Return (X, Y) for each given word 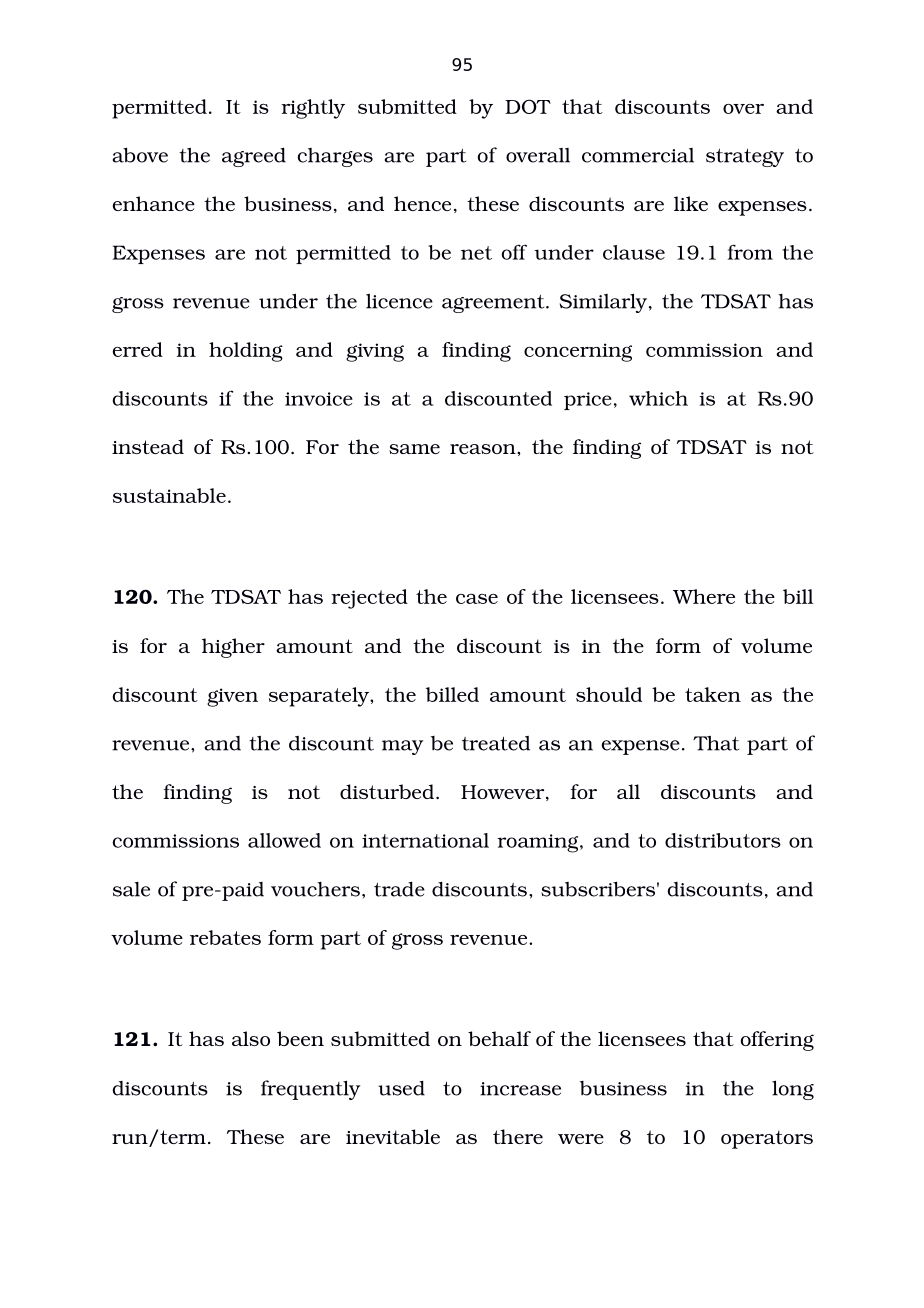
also (251, 1038)
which (658, 398)
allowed (284, 840)
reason (484, 449)
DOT (528, 106)
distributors (723, 840)
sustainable (169, 495)
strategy (745, 158)
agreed (254, 157)
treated (496, 743)
